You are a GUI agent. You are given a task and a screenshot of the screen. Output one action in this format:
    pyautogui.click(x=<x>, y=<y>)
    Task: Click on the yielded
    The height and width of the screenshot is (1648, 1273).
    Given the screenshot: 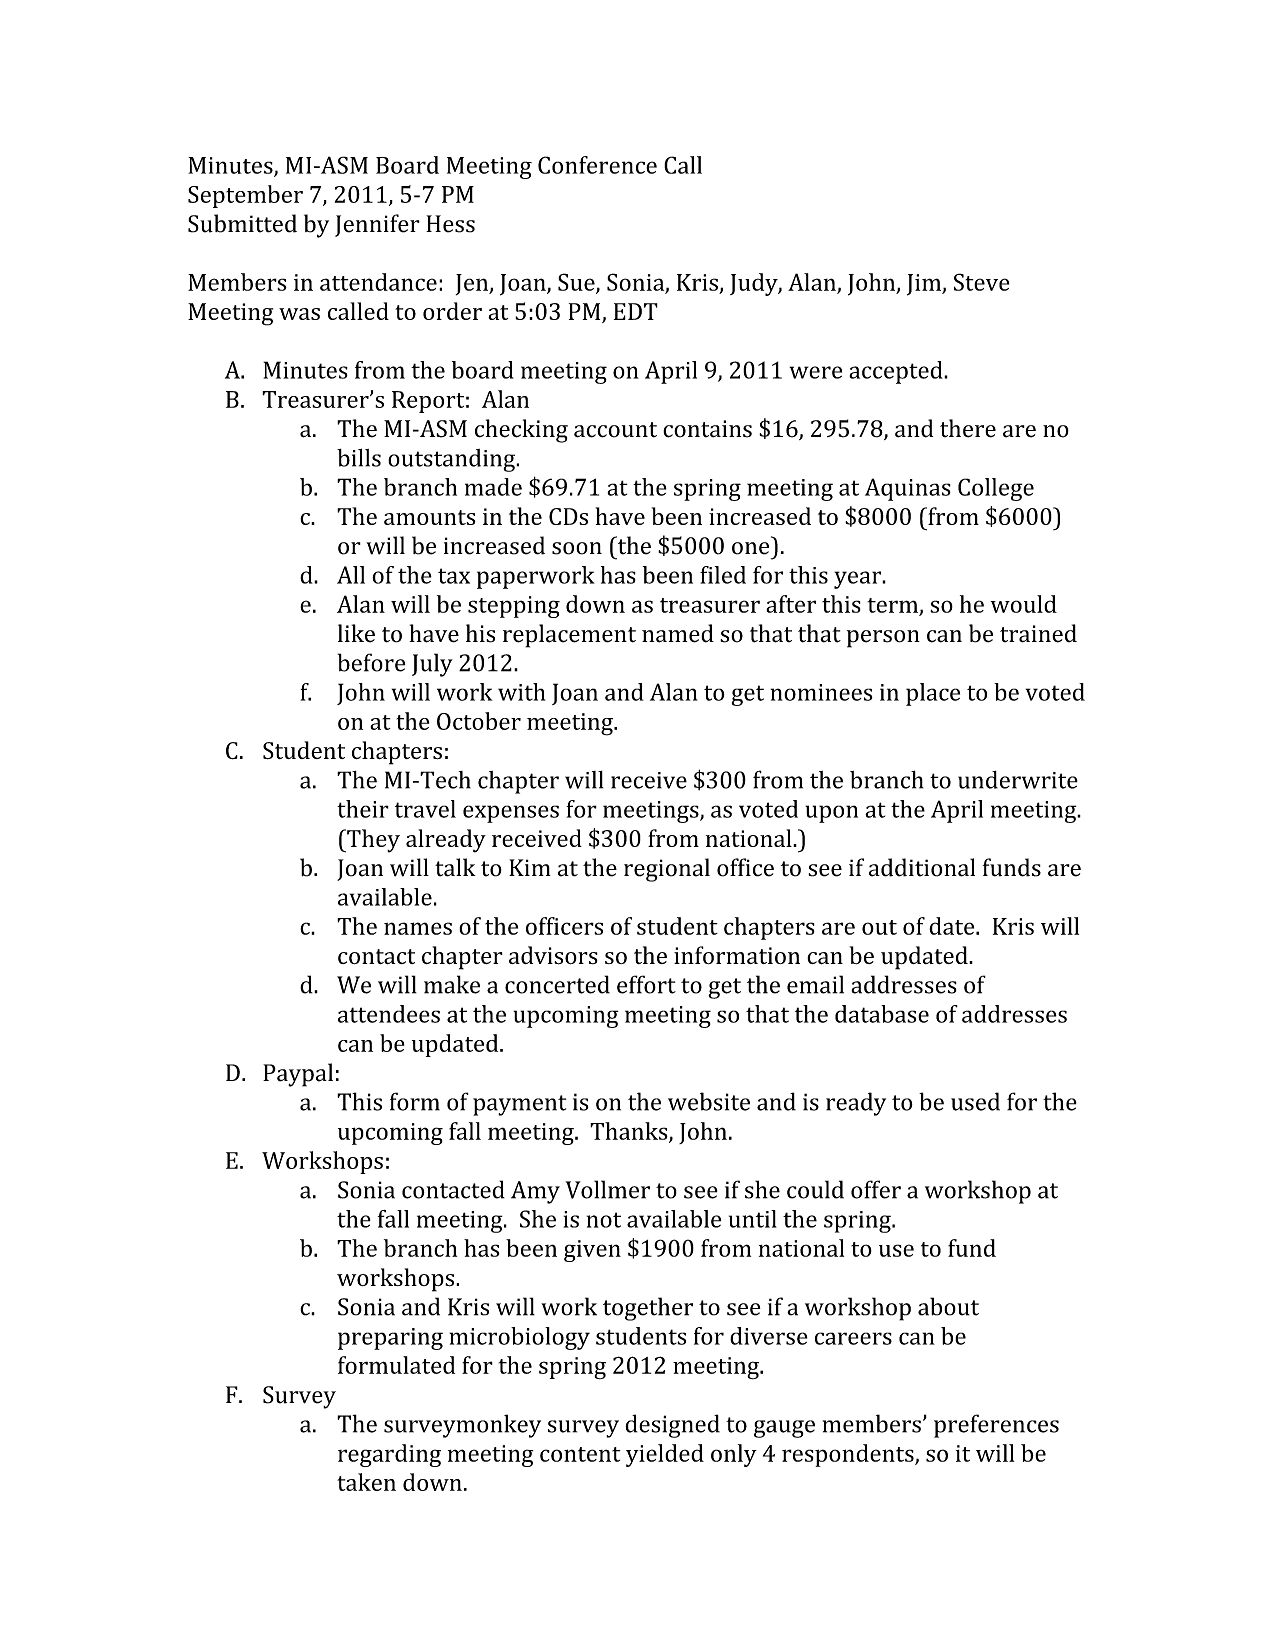 What is the action you would take?
    pyautogui.click(x=665, y=1455)
